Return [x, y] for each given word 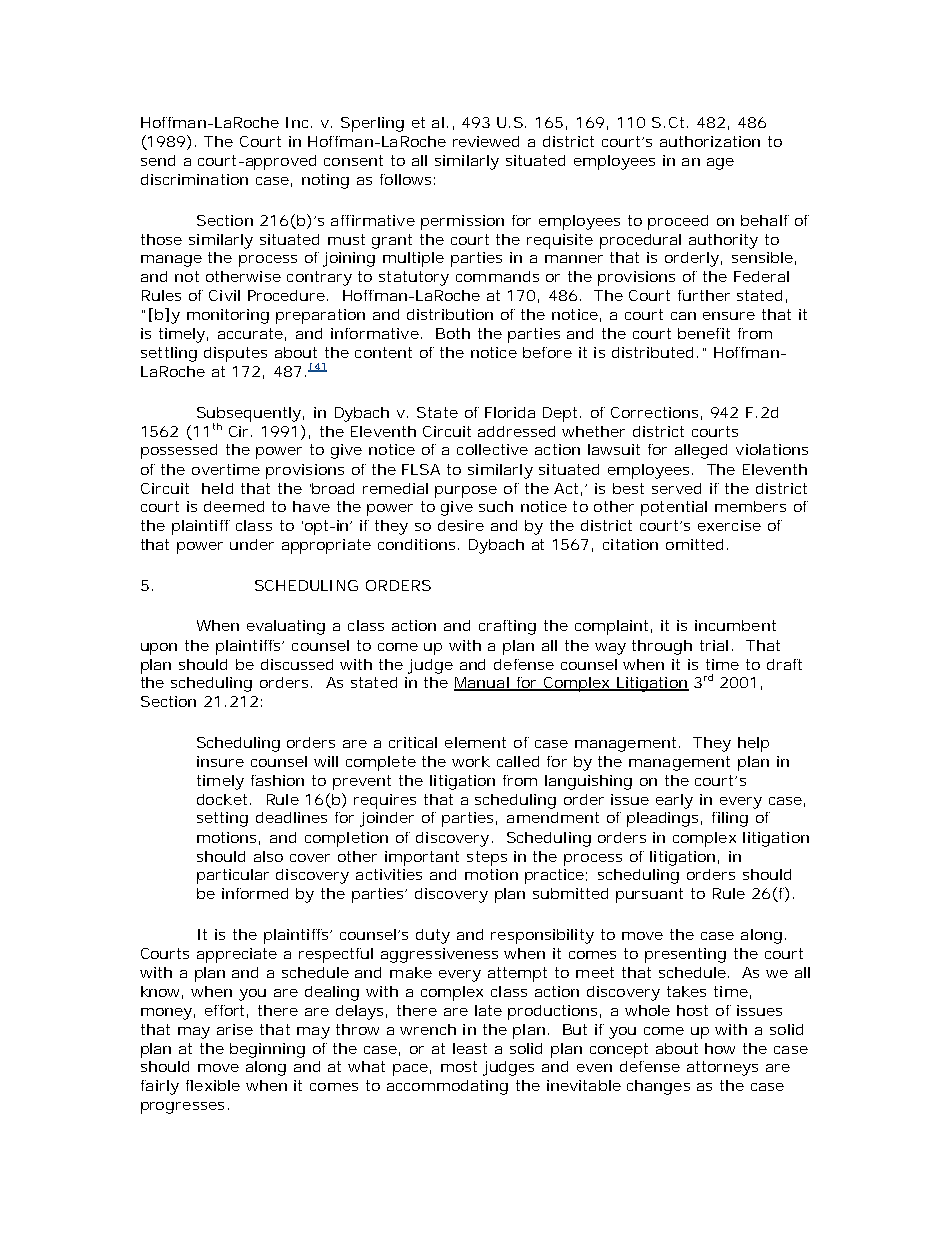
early [674, 801]
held [217, 488]
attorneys [722, 1068]
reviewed [486, 141]
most [459, 1066]
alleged [701, 451]
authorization [710, 141]
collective [492, 449]
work [471, 761]
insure [220, 761]
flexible [213, 1085]
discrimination [194, 179]
